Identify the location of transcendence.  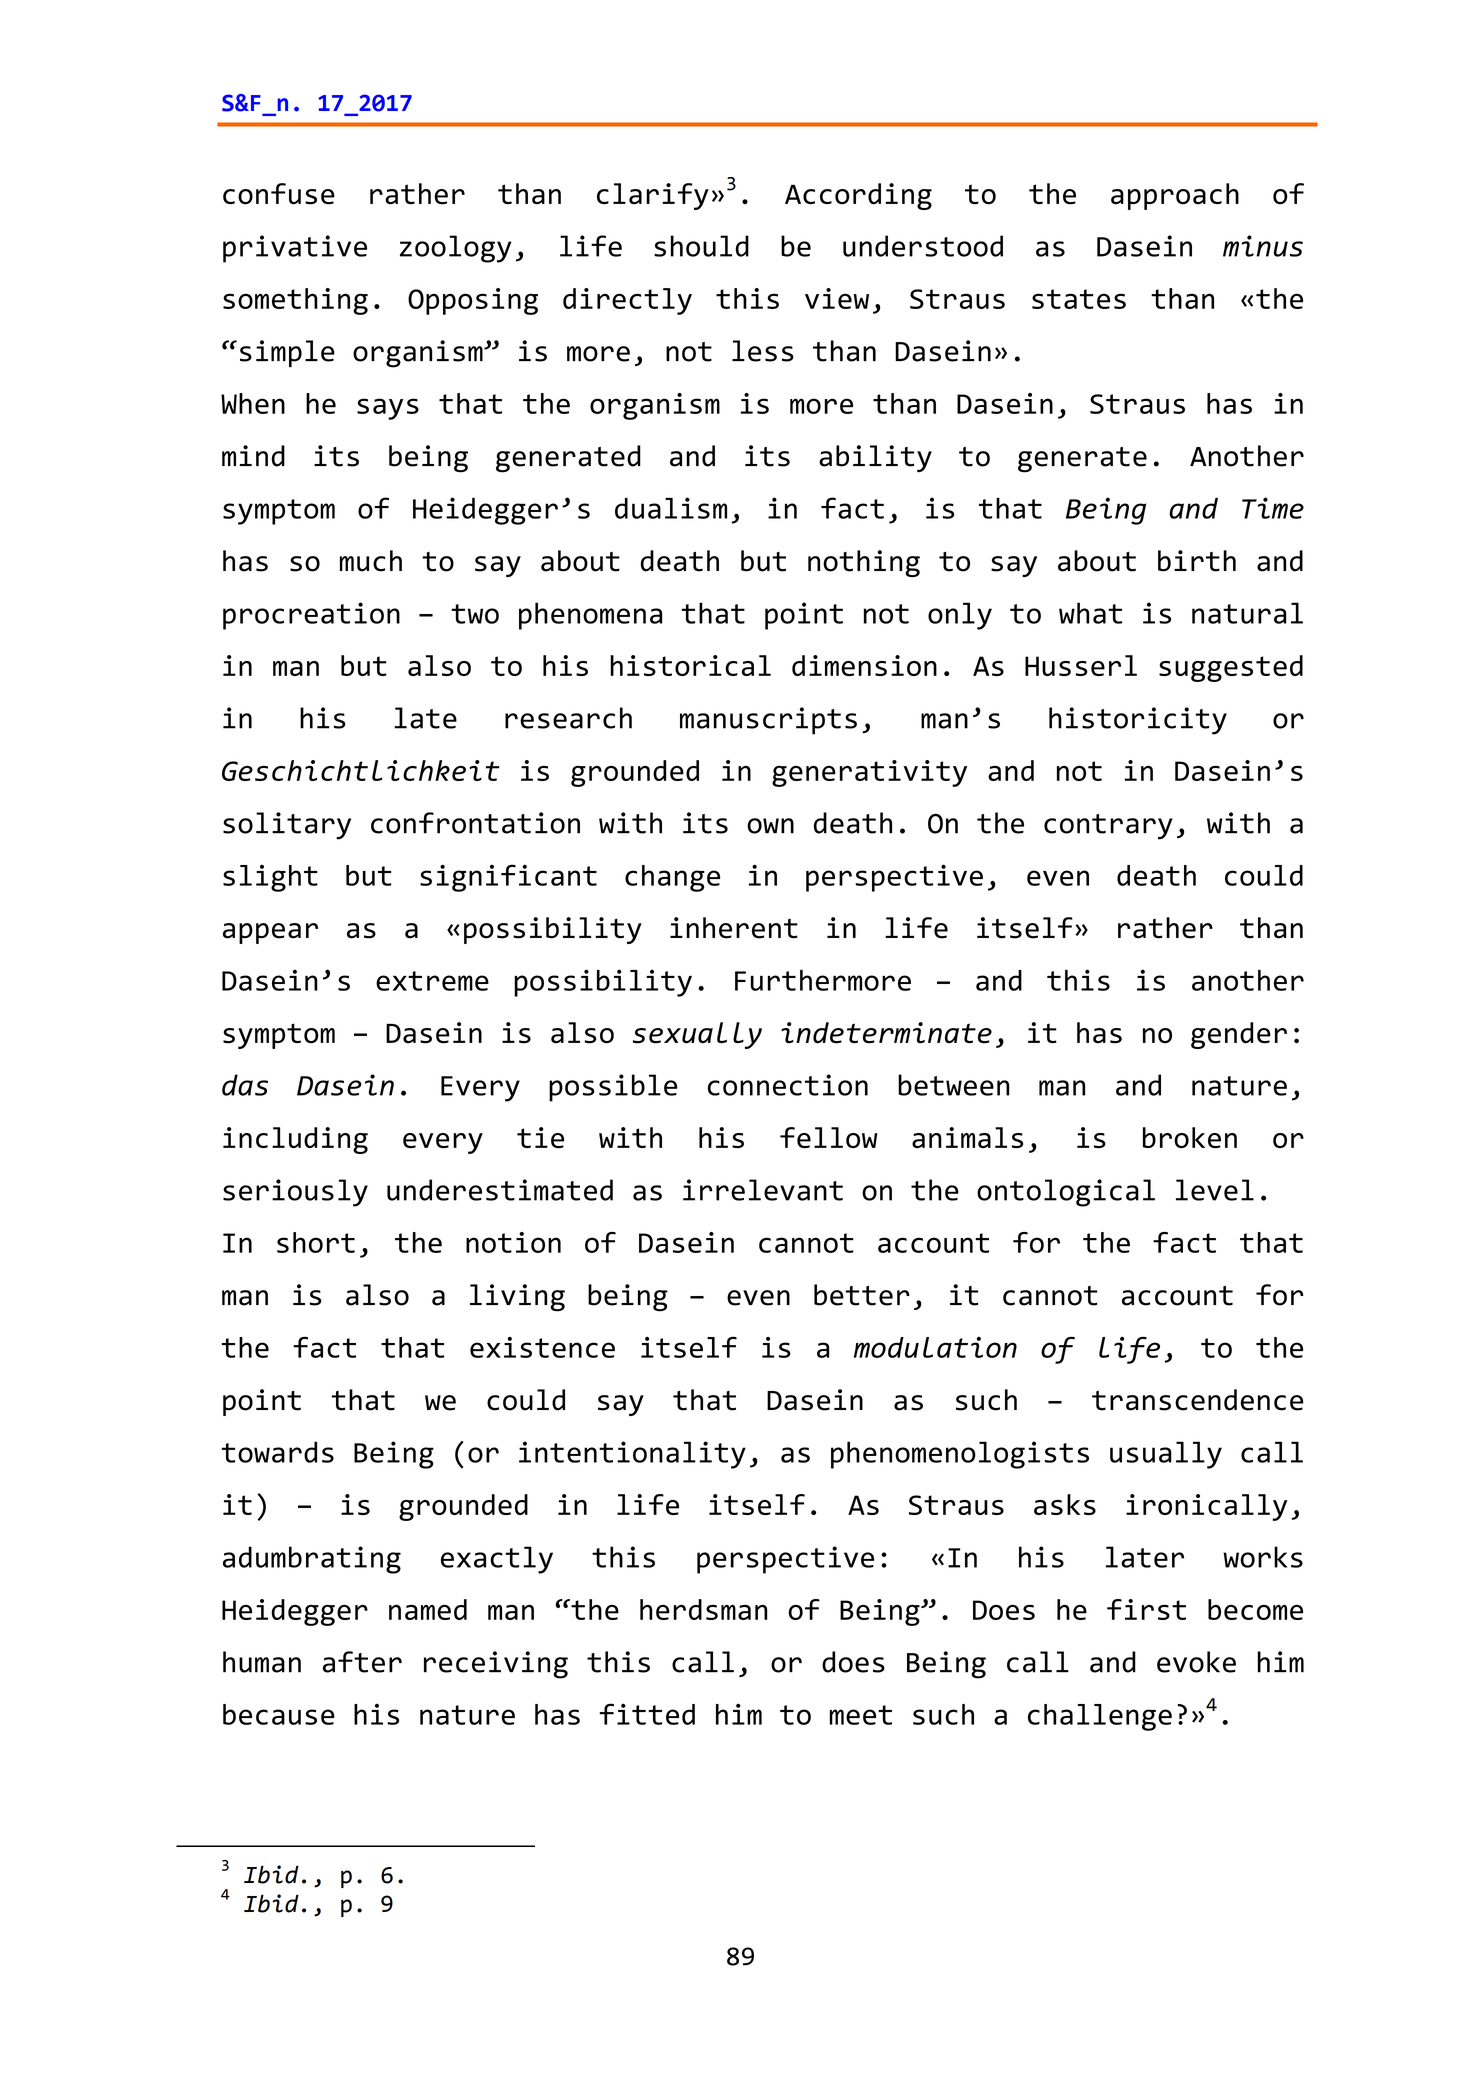
(1197, 1400).
